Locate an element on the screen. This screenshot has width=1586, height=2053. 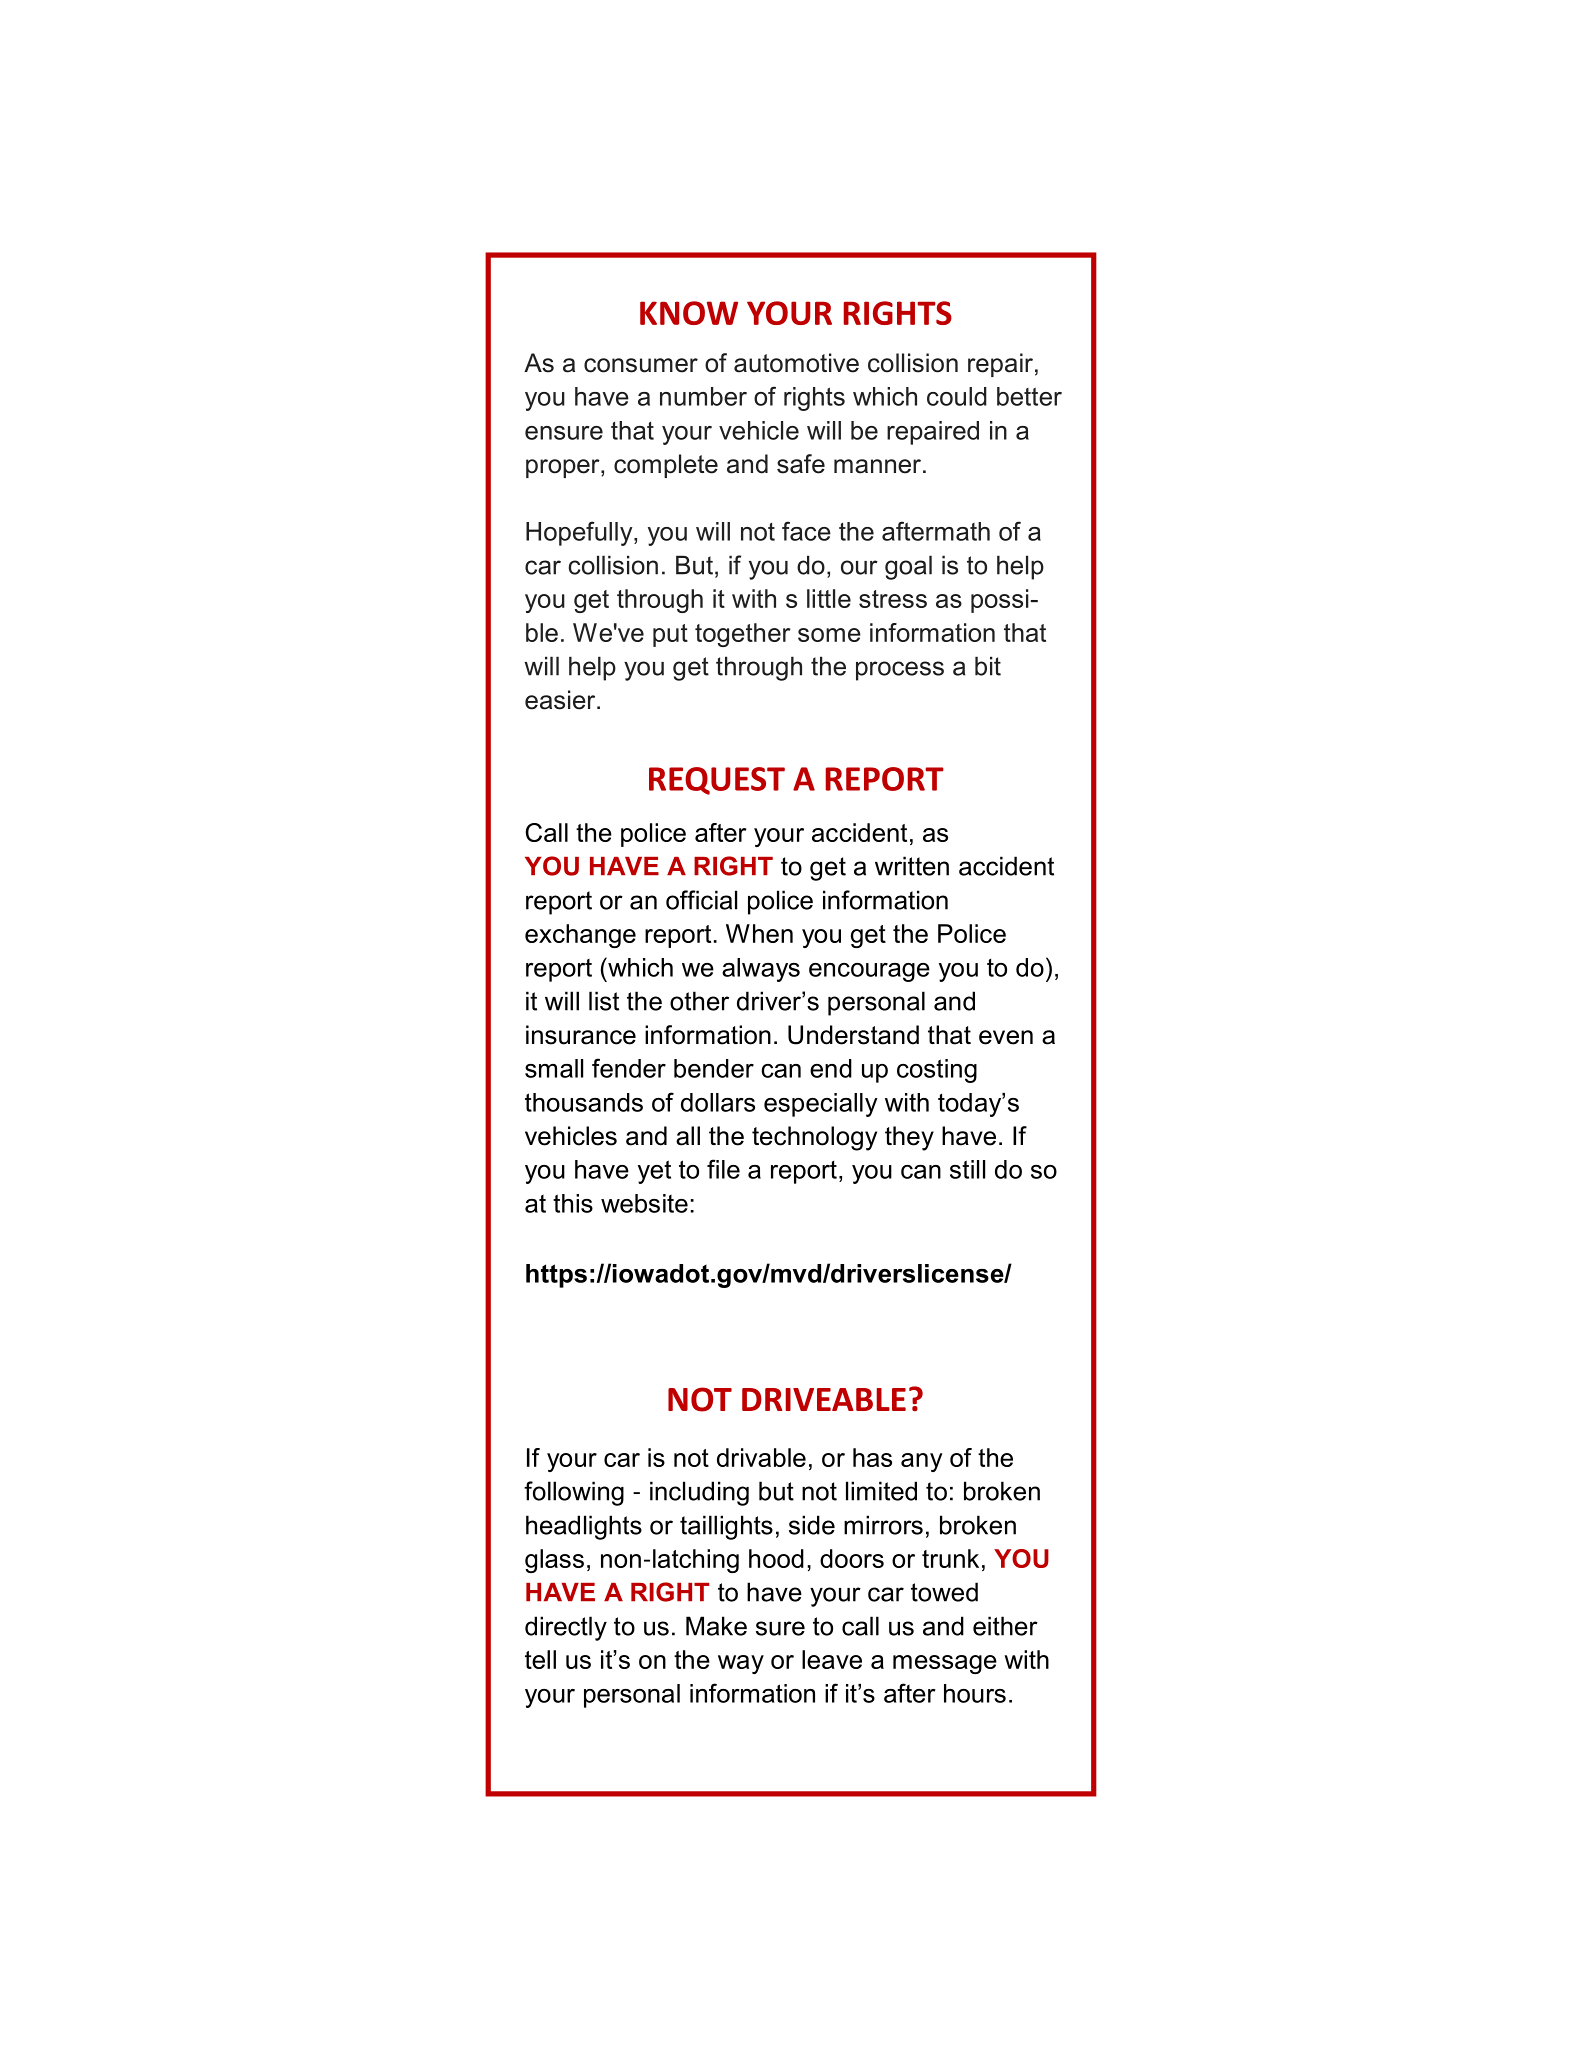
directly is located at coordinates (566, 1628).
